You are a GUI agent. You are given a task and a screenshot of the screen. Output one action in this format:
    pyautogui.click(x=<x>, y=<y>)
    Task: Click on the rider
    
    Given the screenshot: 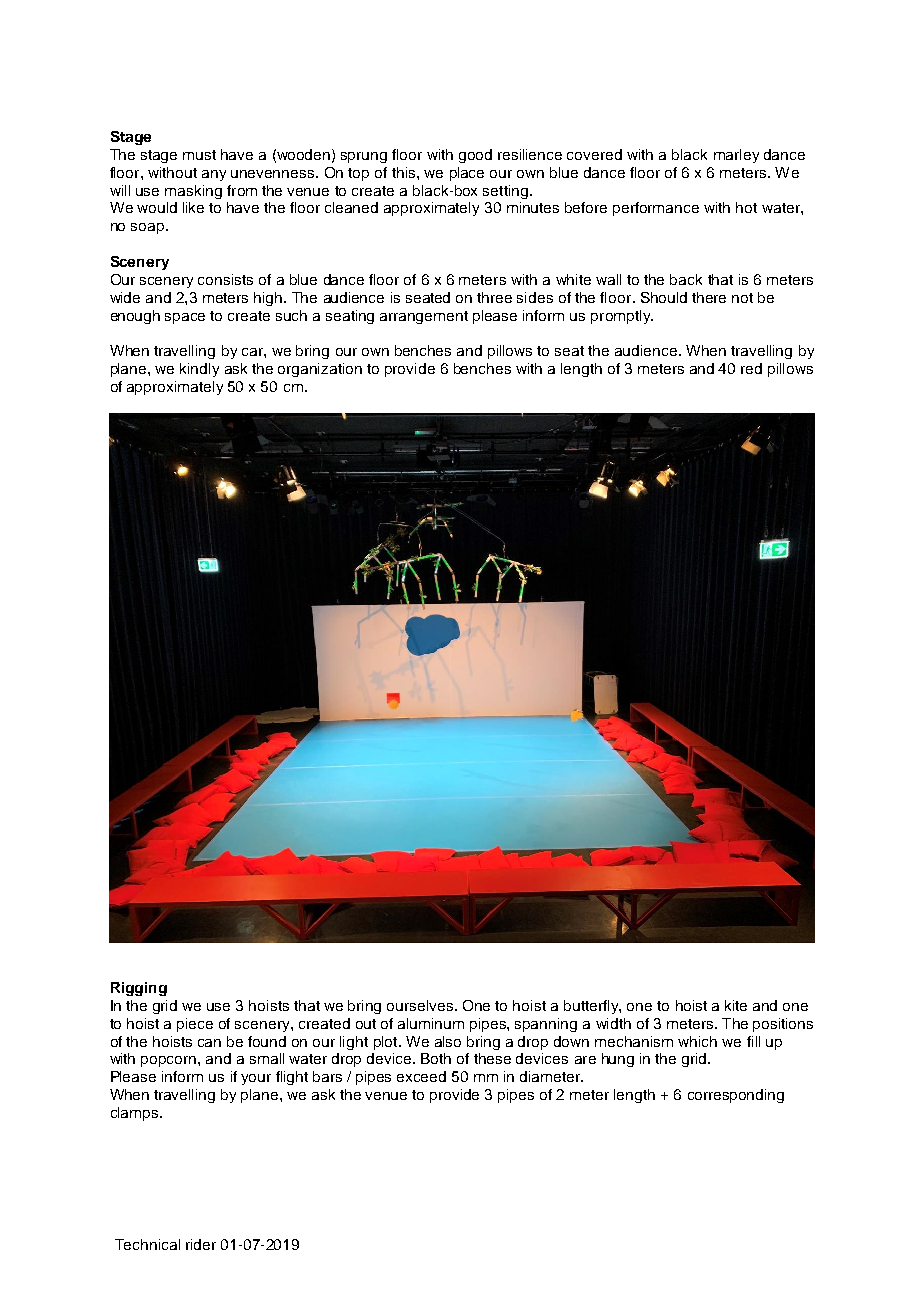 What is the action you would take?
    pyautogui.click(x=201, y=1244)
